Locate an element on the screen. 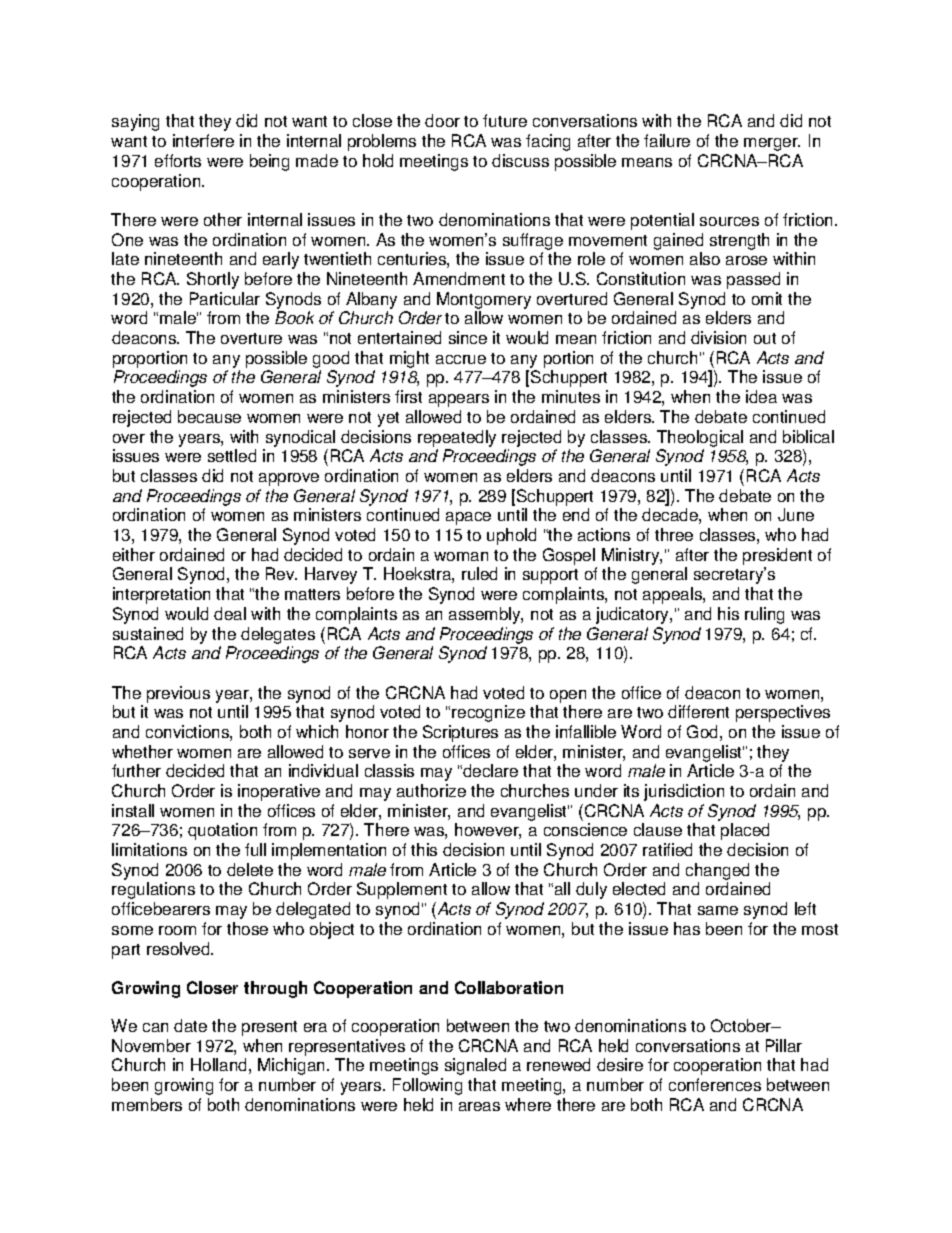 This screenshot has height=1233, width=952. discuss is located at coordinates (520, 160).
